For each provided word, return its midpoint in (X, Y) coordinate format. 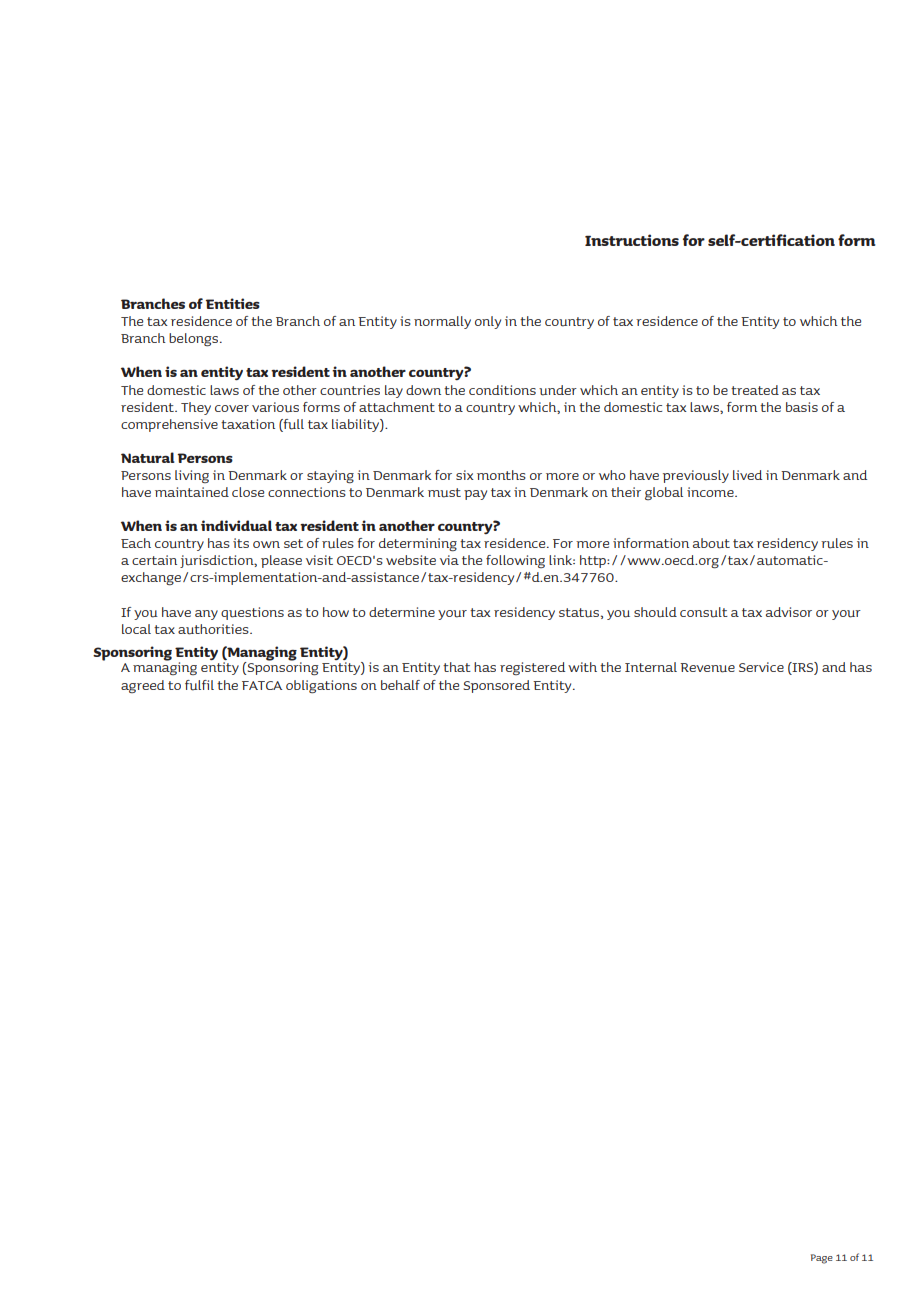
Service (761, 667)
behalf (400, 685)
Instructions (632, 240)
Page (822, 1259)
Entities (233, 303)
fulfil (199, 685)
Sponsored (497, 686)
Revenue (707, 668)
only (488, 322)
